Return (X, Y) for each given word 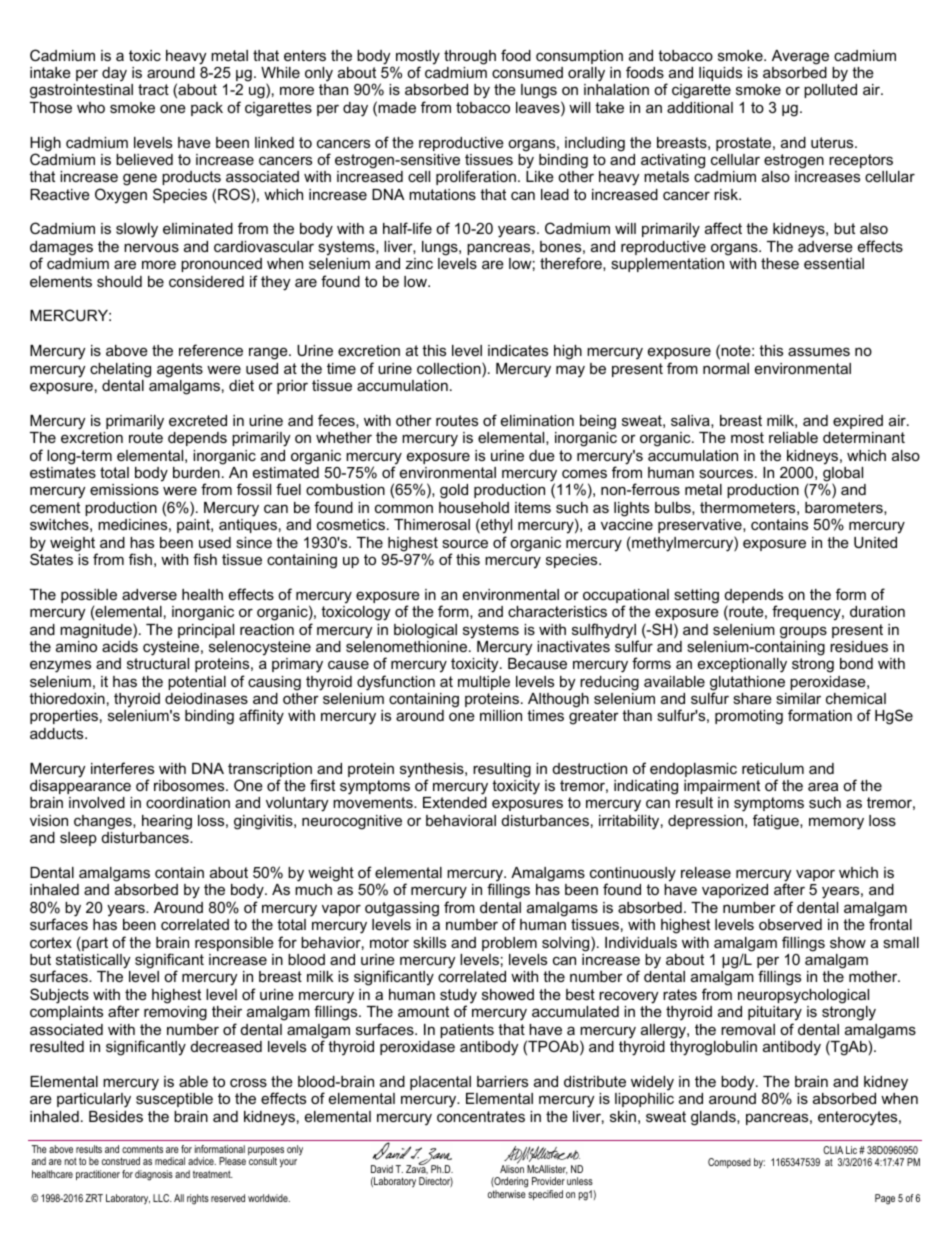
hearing (167, 822)
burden (196, 472)
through (470, 57)
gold (454, 491)
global (843, 475)
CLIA (833, 1150)
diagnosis (154, 1175)
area (823, 786)
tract (153, 89)
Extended (455, 802)
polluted (830, 91)
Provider (548, 1181)
